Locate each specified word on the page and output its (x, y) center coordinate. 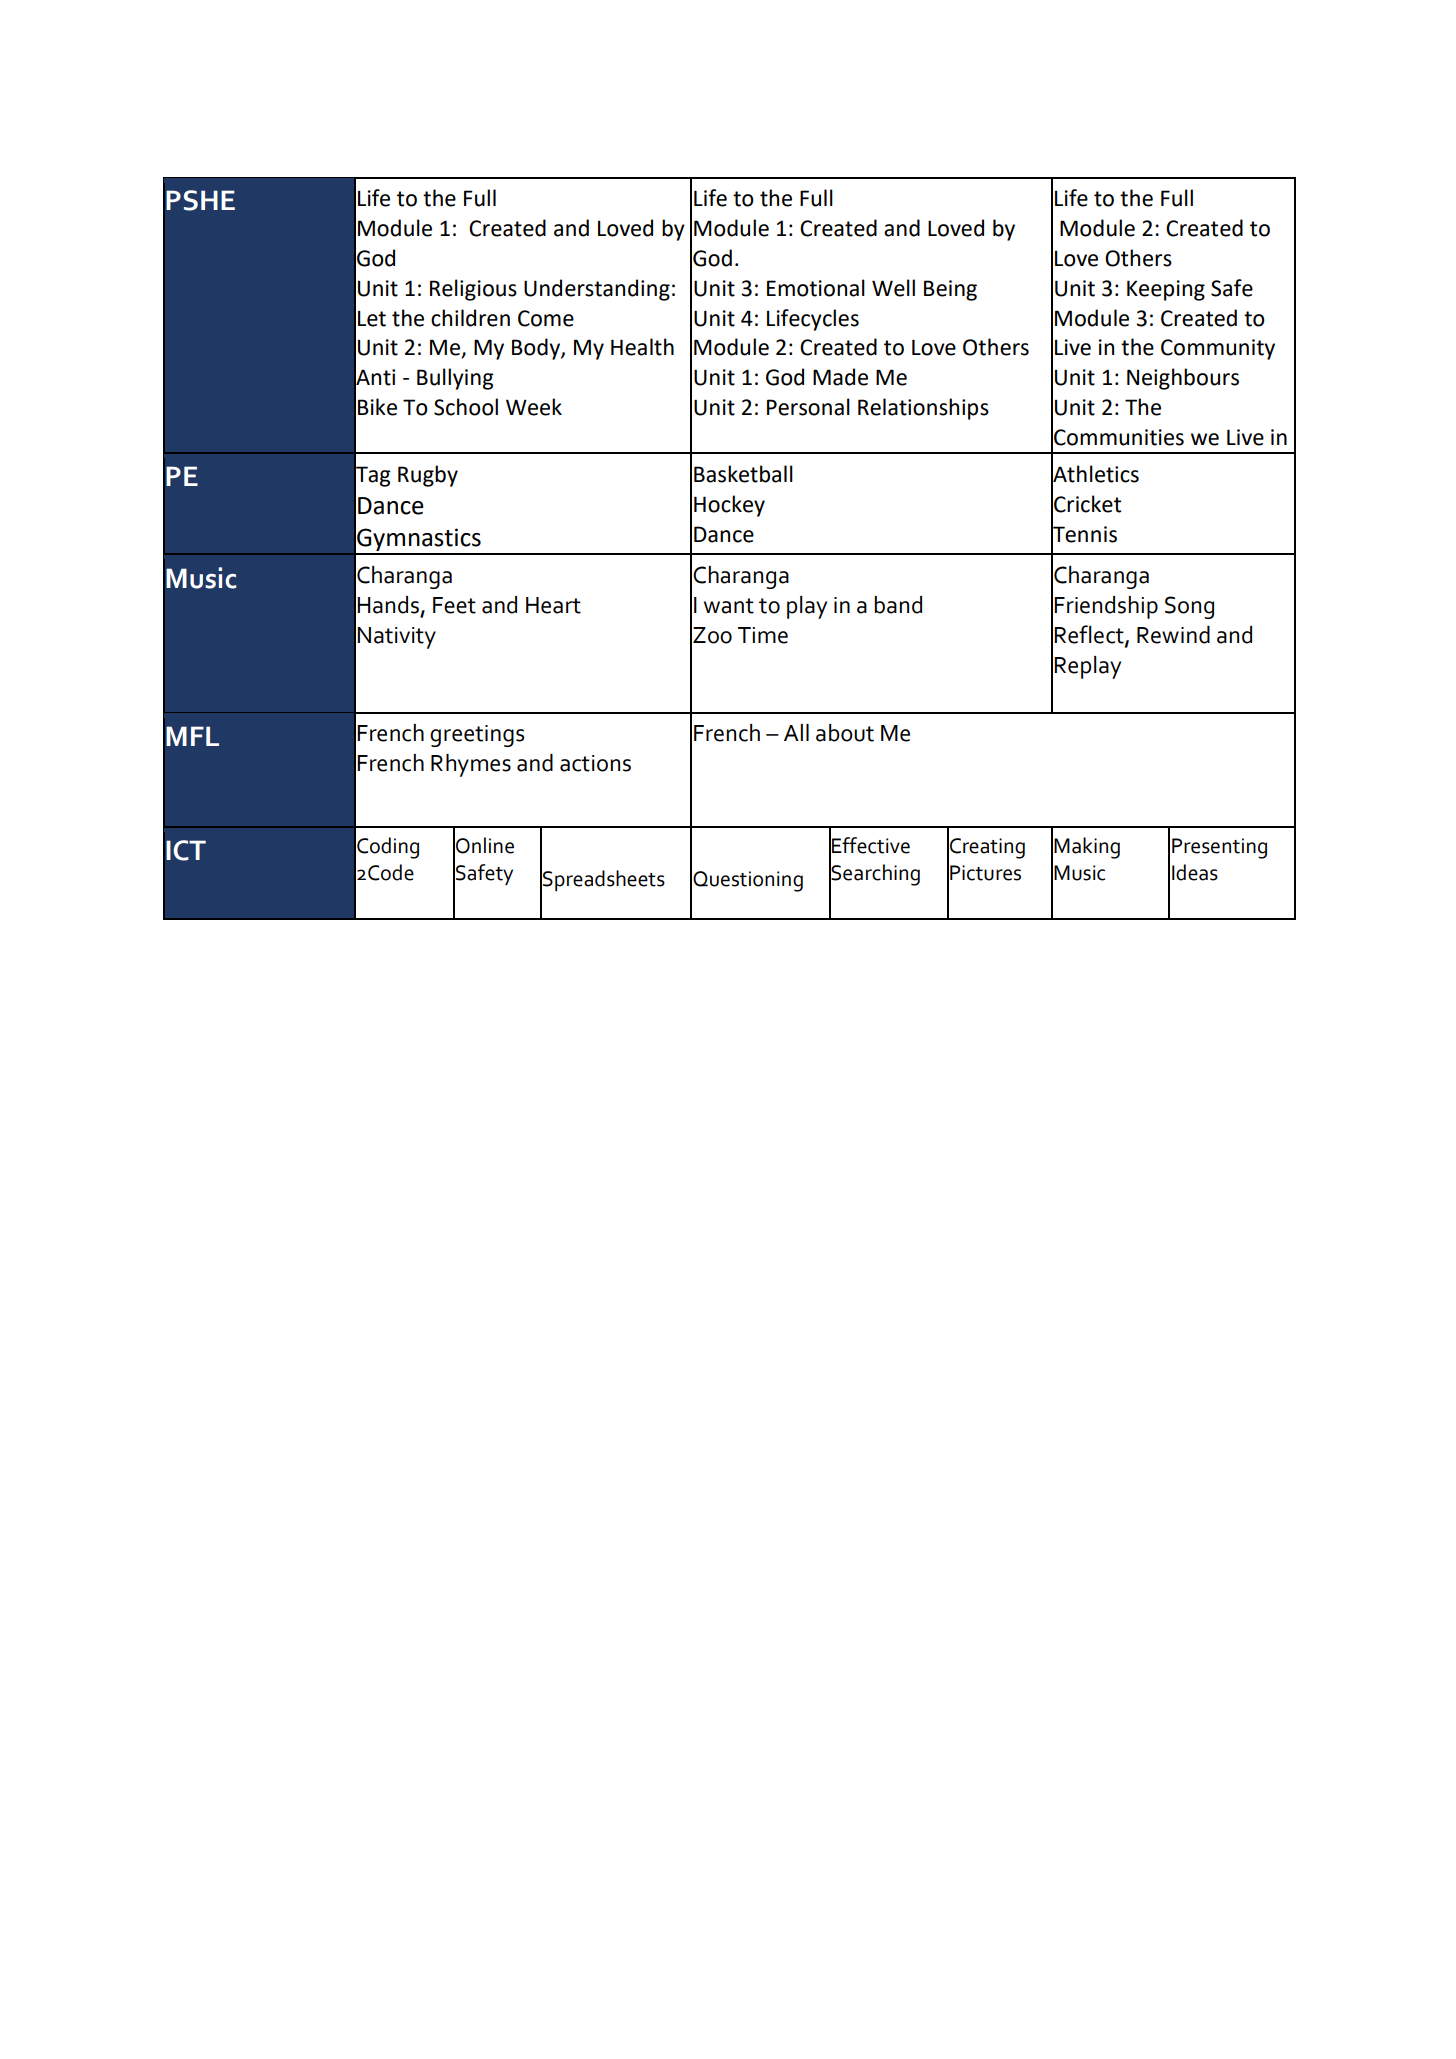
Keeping (1166, 290)
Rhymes (471, 765)
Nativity (396, 638)
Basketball (743, 474)
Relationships (923, 409)
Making (1087, 848)
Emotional (816, 288)
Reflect (1090, 635)
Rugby (428, 476)
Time (763, 635)
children (470, 318)
